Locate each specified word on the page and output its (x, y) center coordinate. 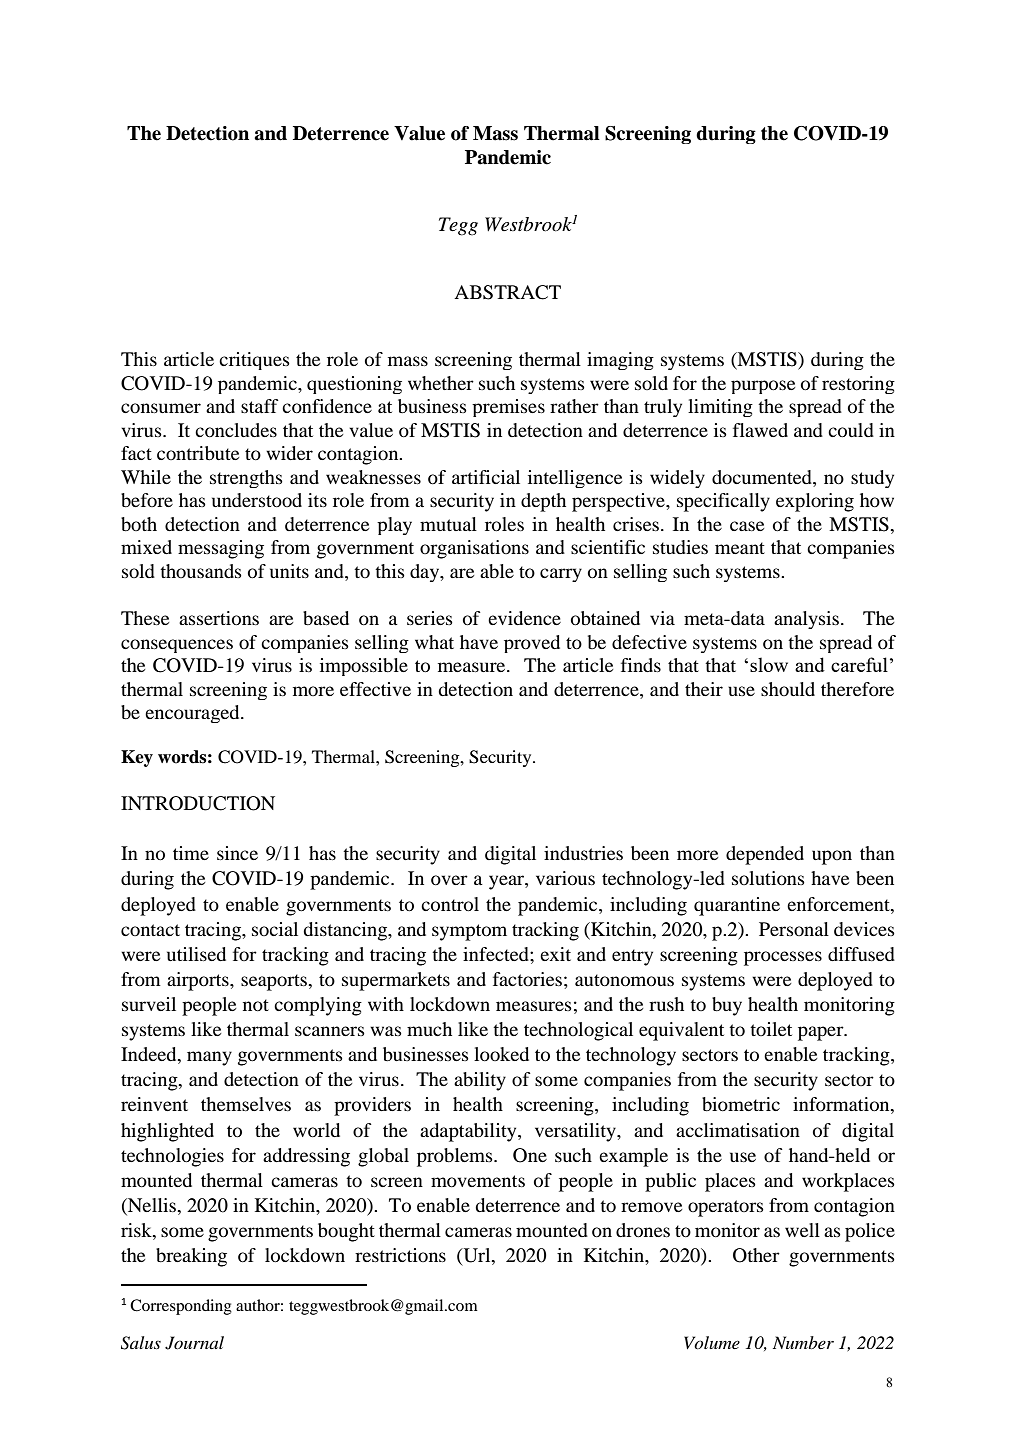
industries (583, 853)
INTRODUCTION (198, 803)
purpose (763, 387)
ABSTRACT (507, 292)
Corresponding (181, 1307)
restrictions (400, 1255)
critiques (254, 361)
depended (765, 855)
